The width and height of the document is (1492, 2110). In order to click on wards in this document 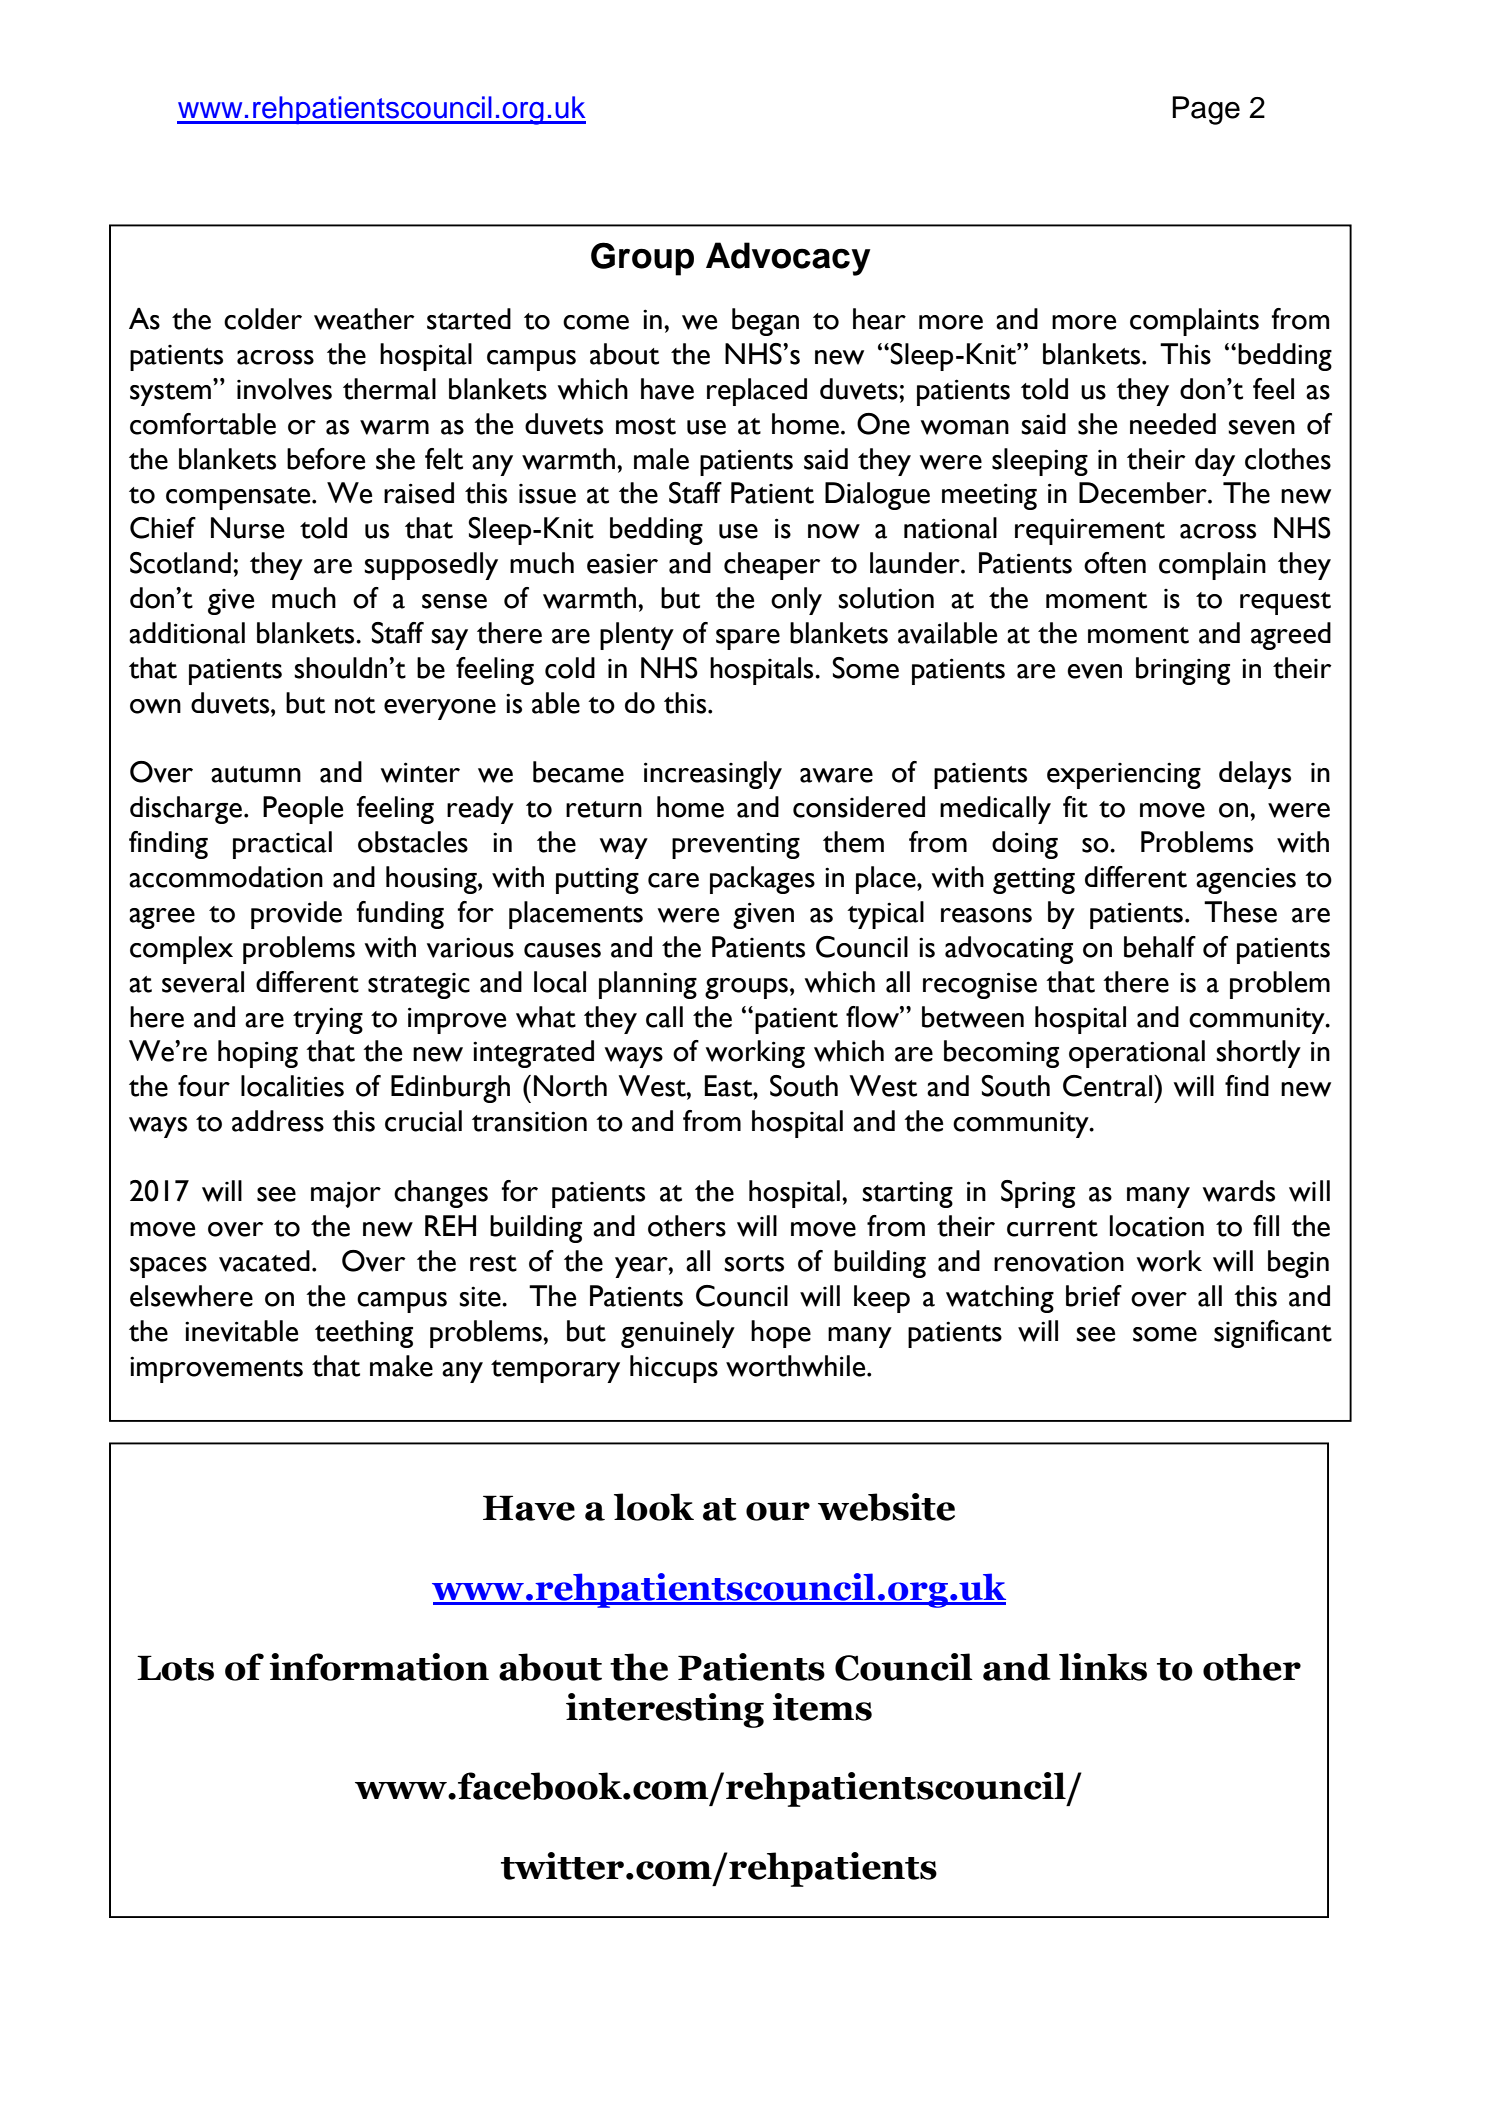, I will do `click(1239, 1191)`.
